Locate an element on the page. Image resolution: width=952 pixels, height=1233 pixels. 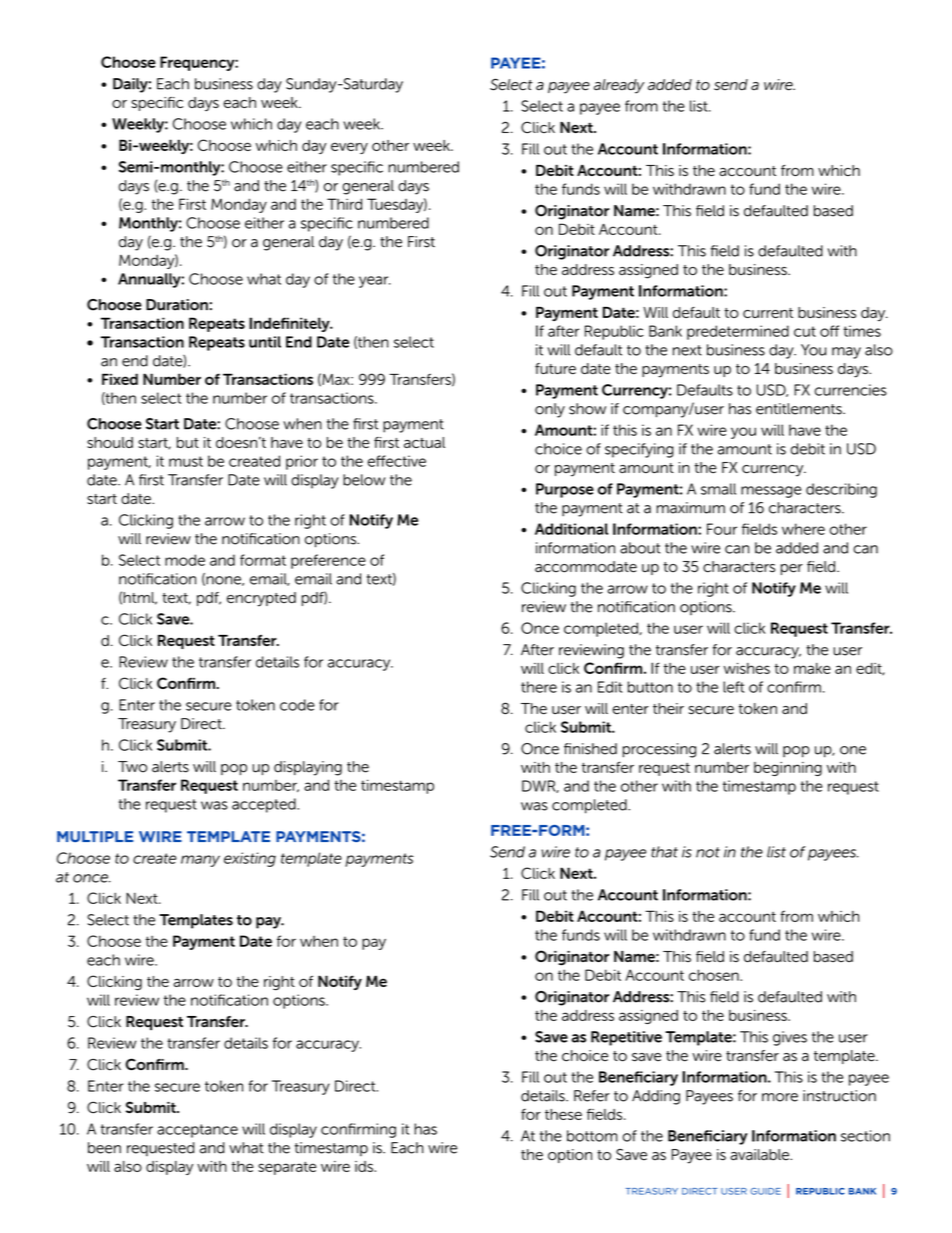
finished is located at coordinates (590, 749).
